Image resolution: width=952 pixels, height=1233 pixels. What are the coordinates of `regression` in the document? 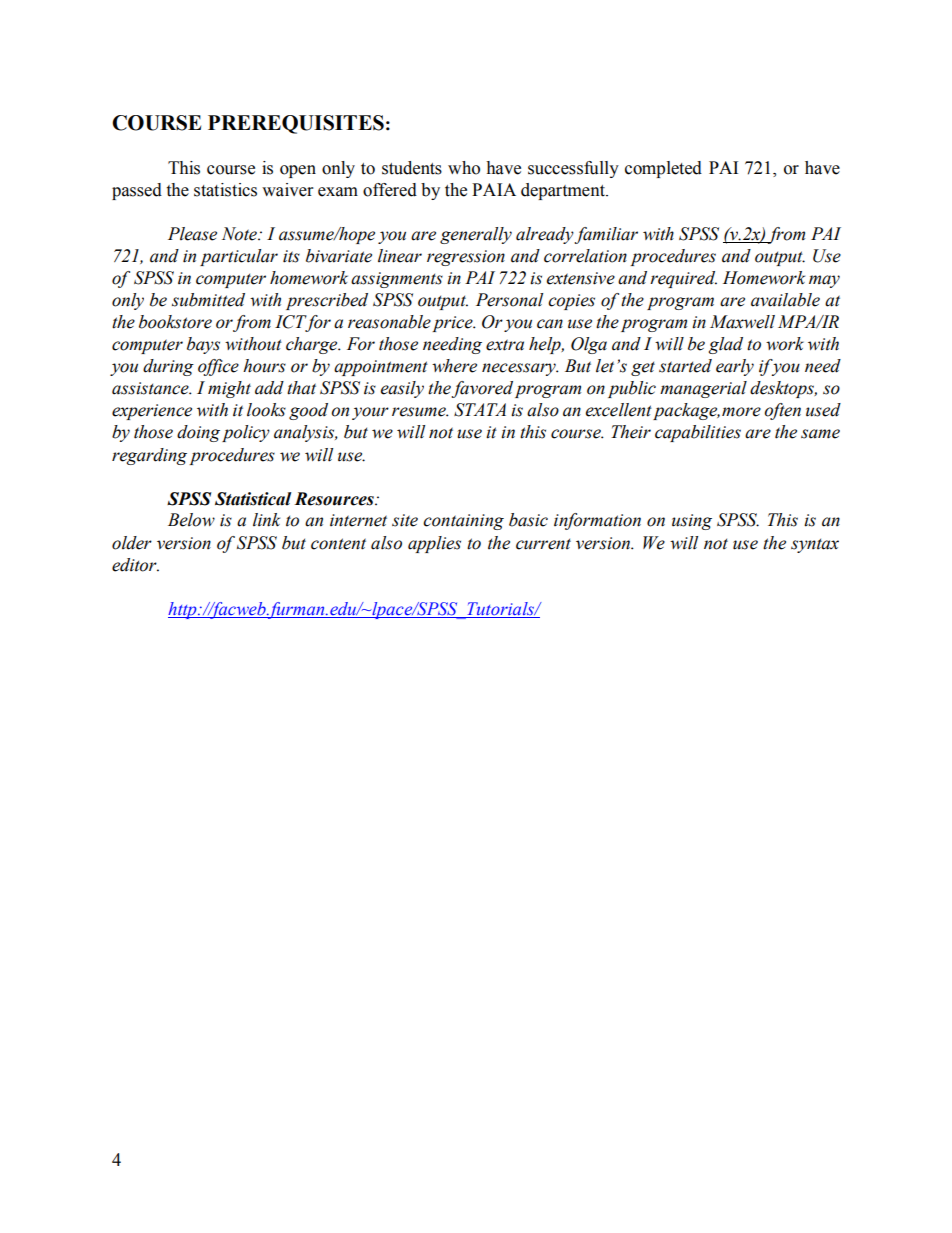 It's located at (466, 258).
